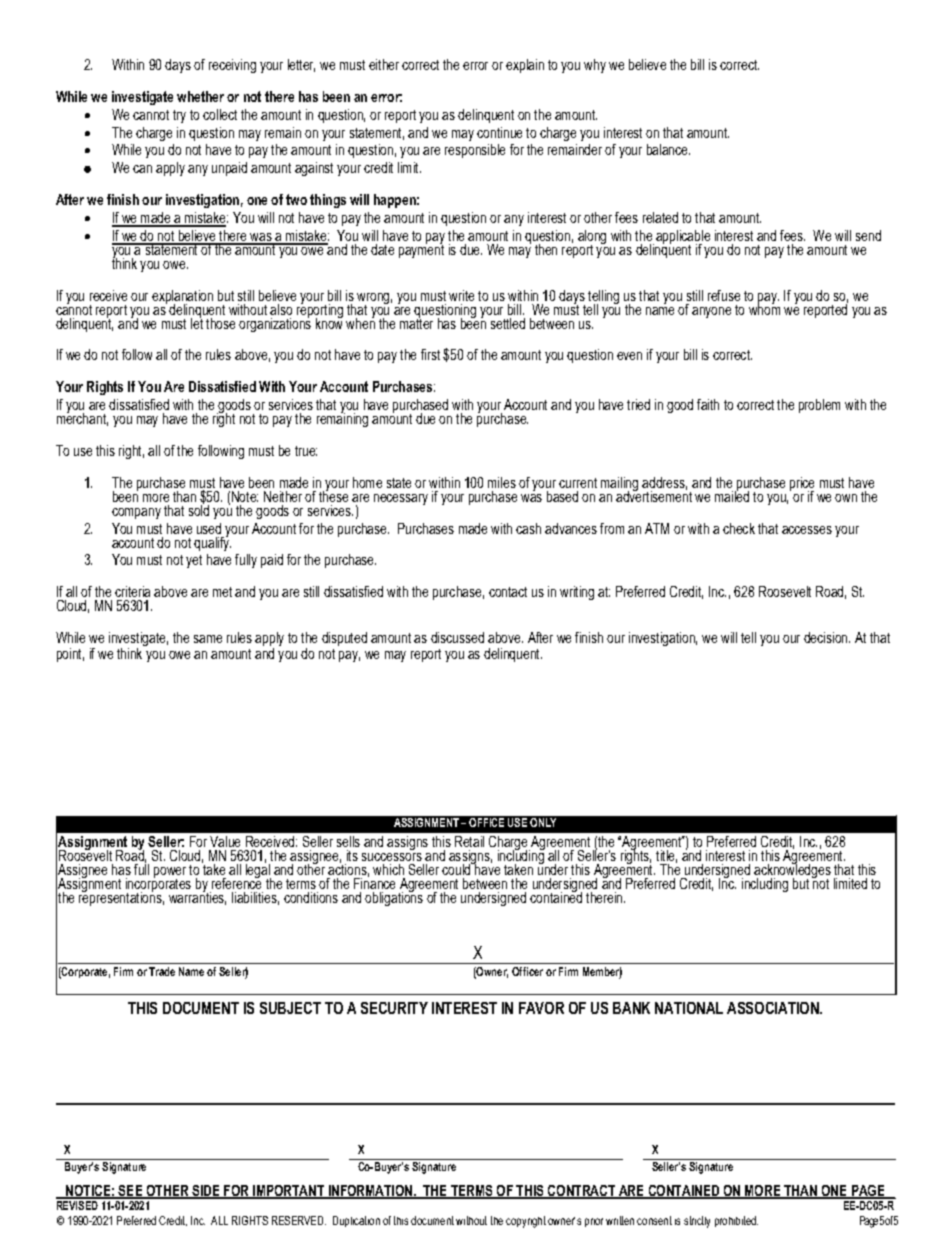 This screenshot has width=952, height=1233. What do you see at coordinates (668, 149) in the screenshot?
I see `balance` at bounding box center [668, 149].
